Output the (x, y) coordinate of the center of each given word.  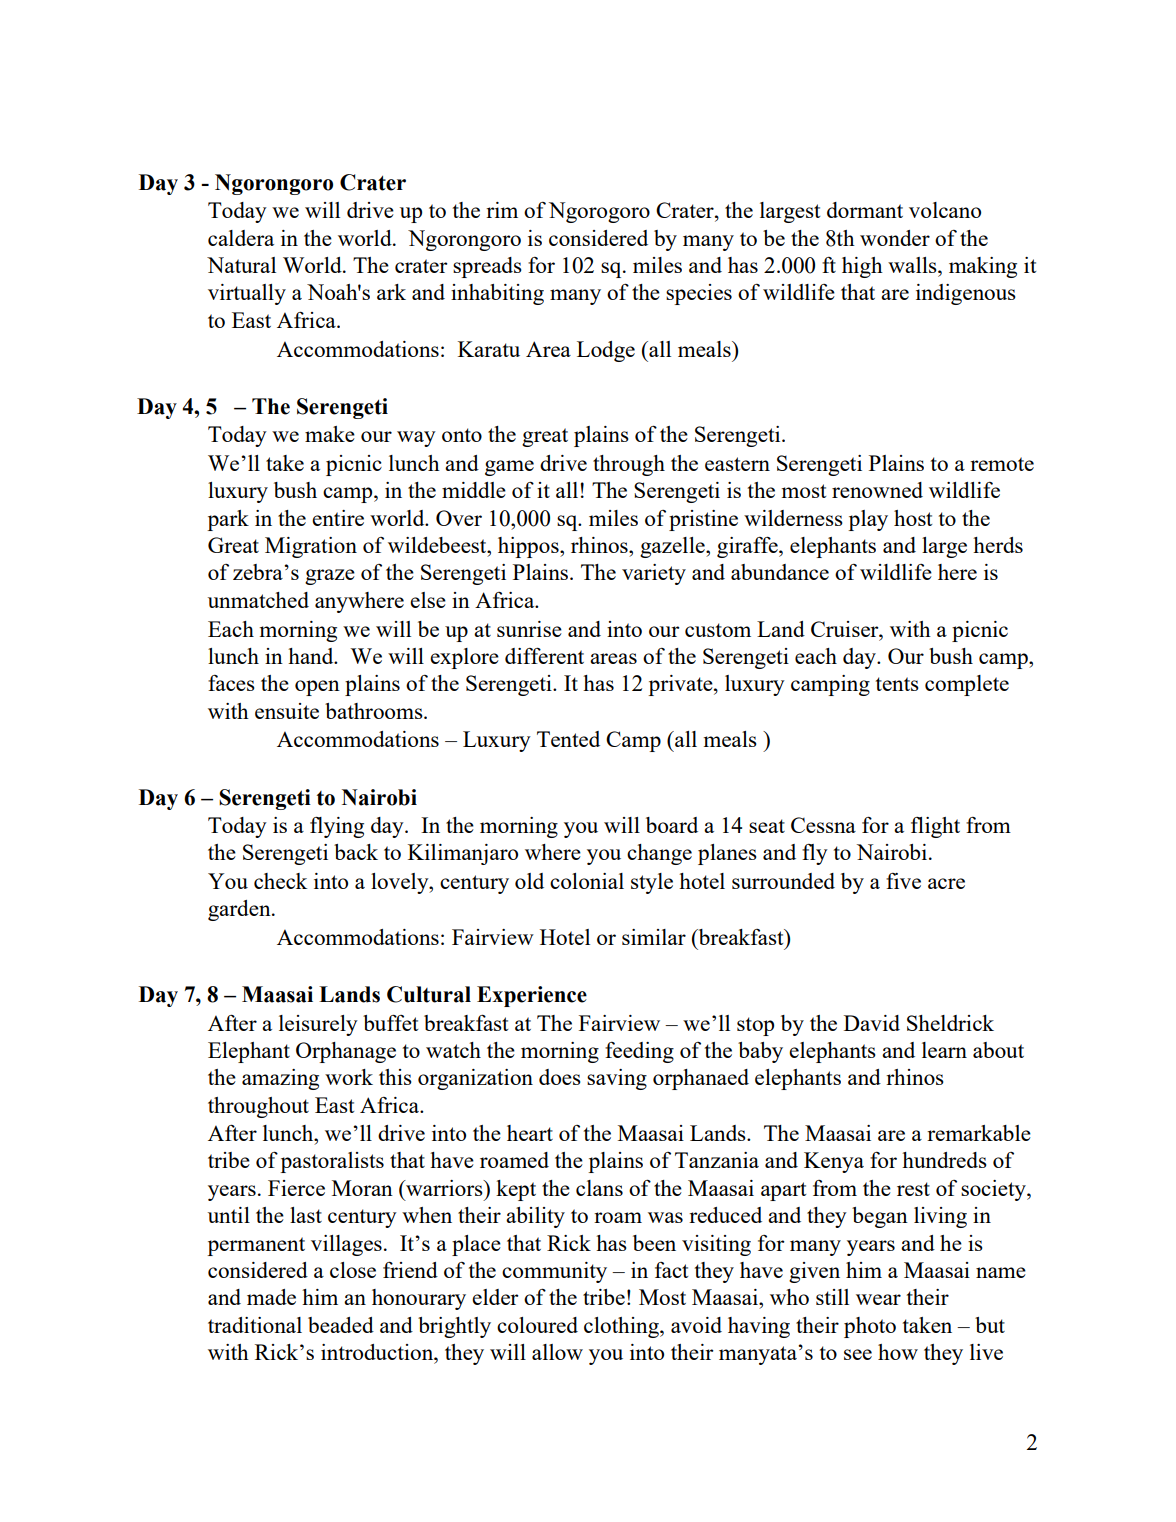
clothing (622, 1327)
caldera (241, 238)
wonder (895, 238)
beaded (341, 1325)
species (699, 294)
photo (870, 1327)
